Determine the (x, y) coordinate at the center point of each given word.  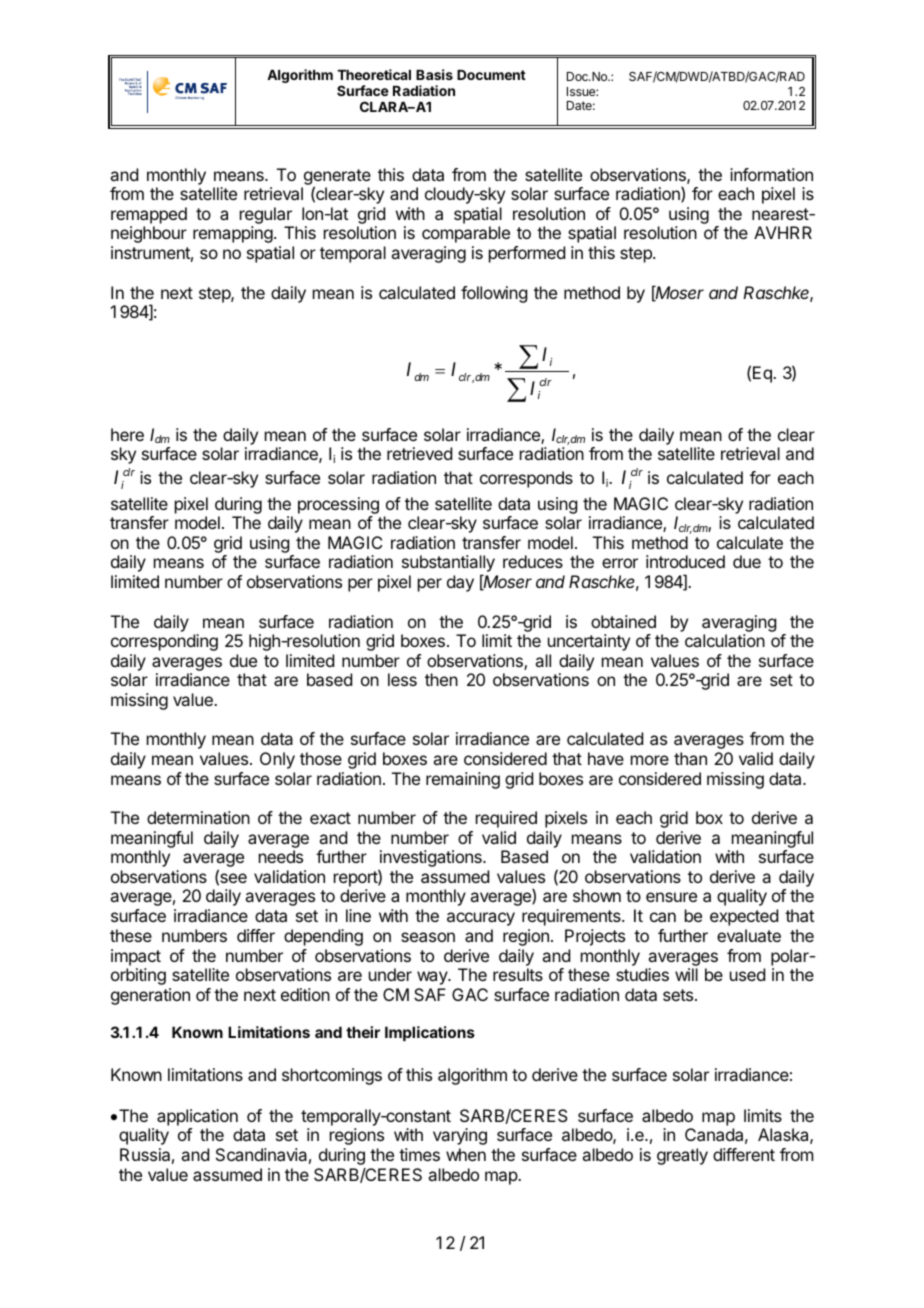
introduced (685, 561)
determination (198, 817)
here (127, 434)
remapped (149, 215)
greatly (682, 1156)
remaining (463, 780)
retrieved (419, 453)
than (690, 758)
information (771, 174)
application (197, 1117)
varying (460, 1136)
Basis (434, 74)
